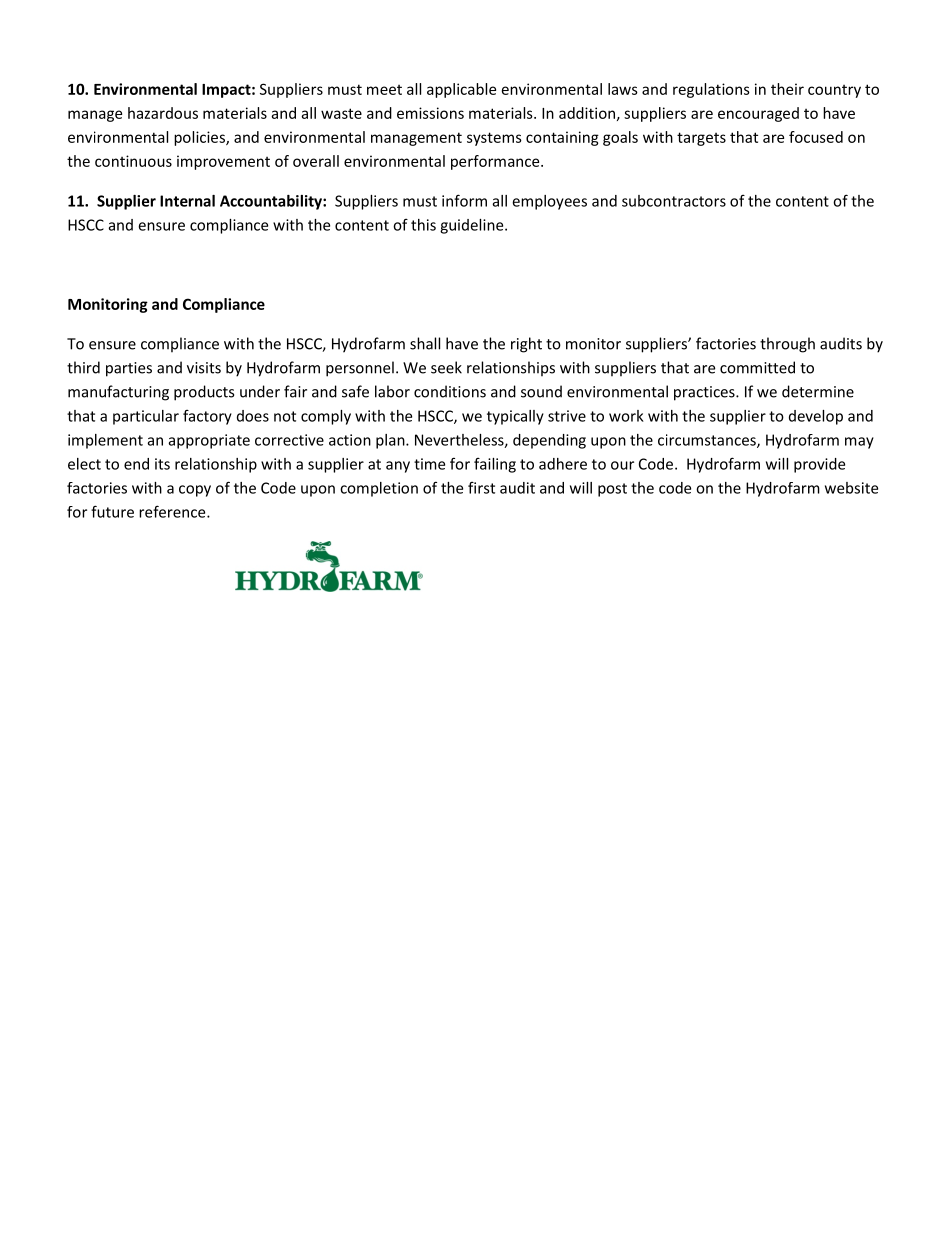 The height and width of the screenshot is (1233, 952). Describe the element at coordinates (674, 201) in the screenshot. I see `subcontractors` at that location.
